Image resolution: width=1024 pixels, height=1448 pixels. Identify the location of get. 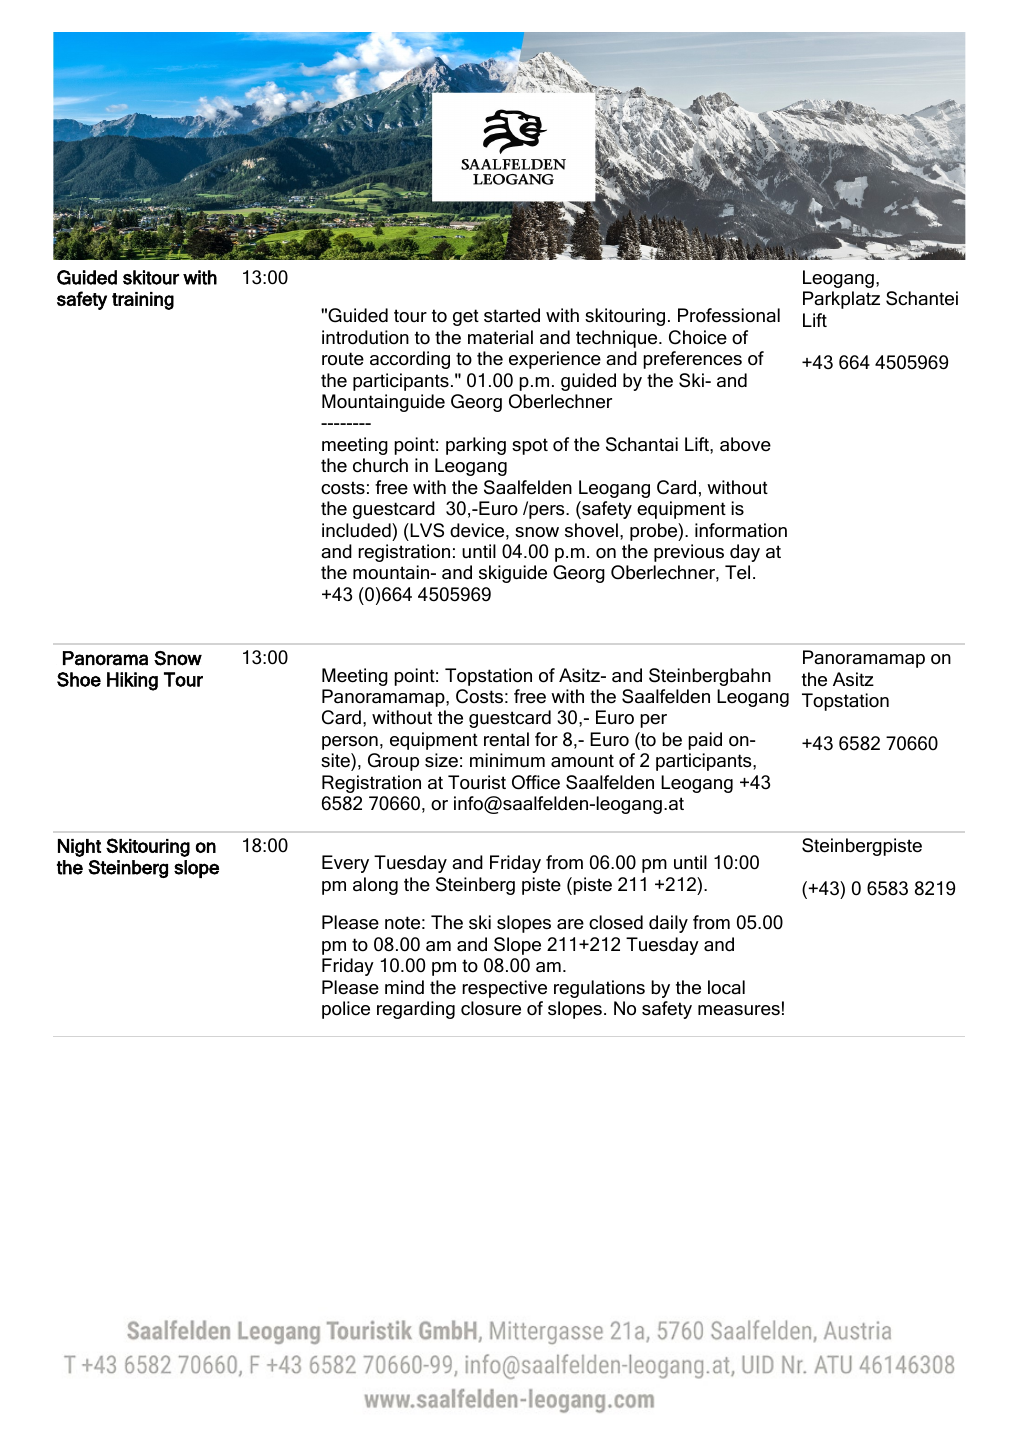
(466, 317).
